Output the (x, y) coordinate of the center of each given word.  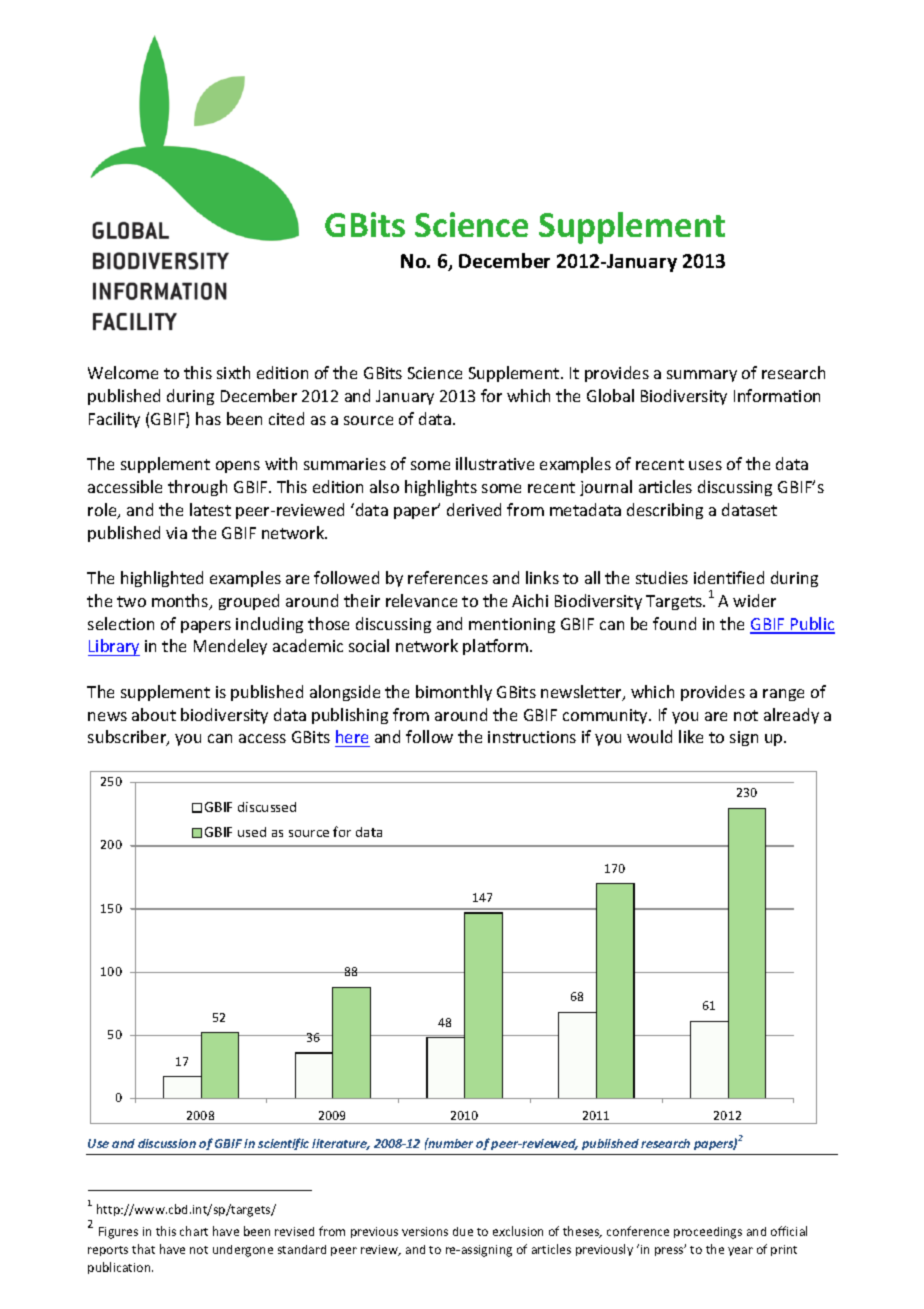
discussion (167, 1143)
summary (702, 376)
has (208, 418)
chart (194, 1231)
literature (341, 1144)
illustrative (495, 463)
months (181, 602)
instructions (532, 737)
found (674, 623)
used (252, 832)
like (691, 736)
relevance (421, 600)
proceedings (708, 1233)
